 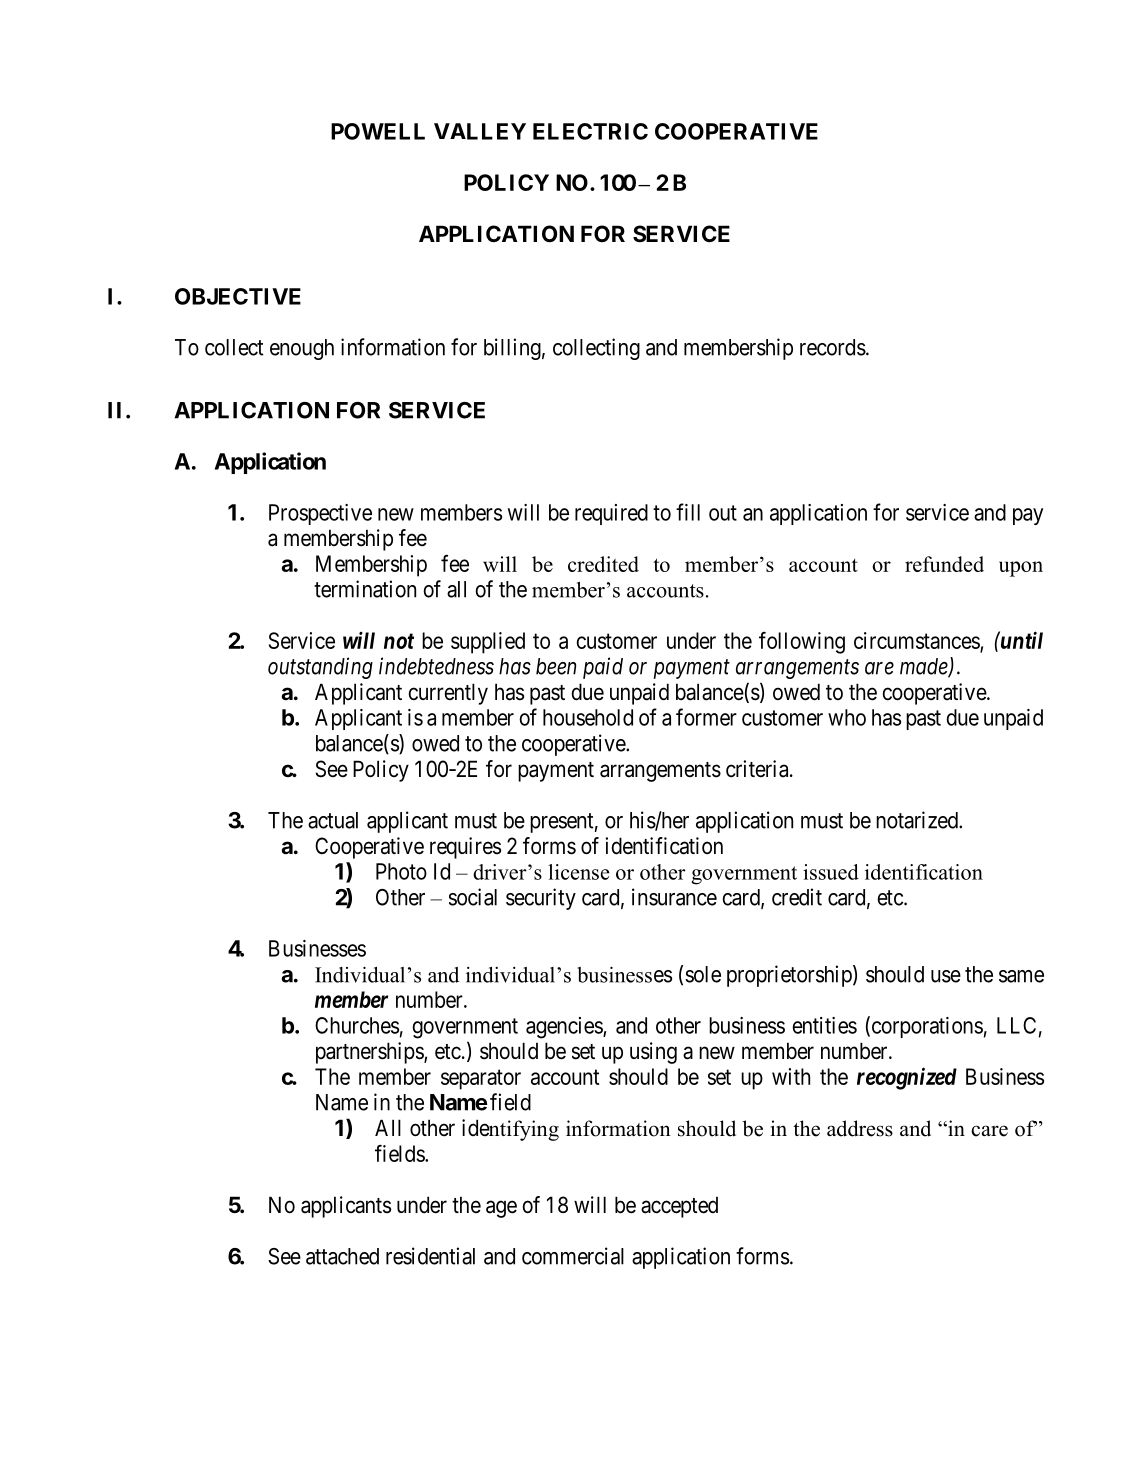 What do you see at coordinates (302, 349) in the screenshot?
I see `enough` at bounding box center [302, 349].
